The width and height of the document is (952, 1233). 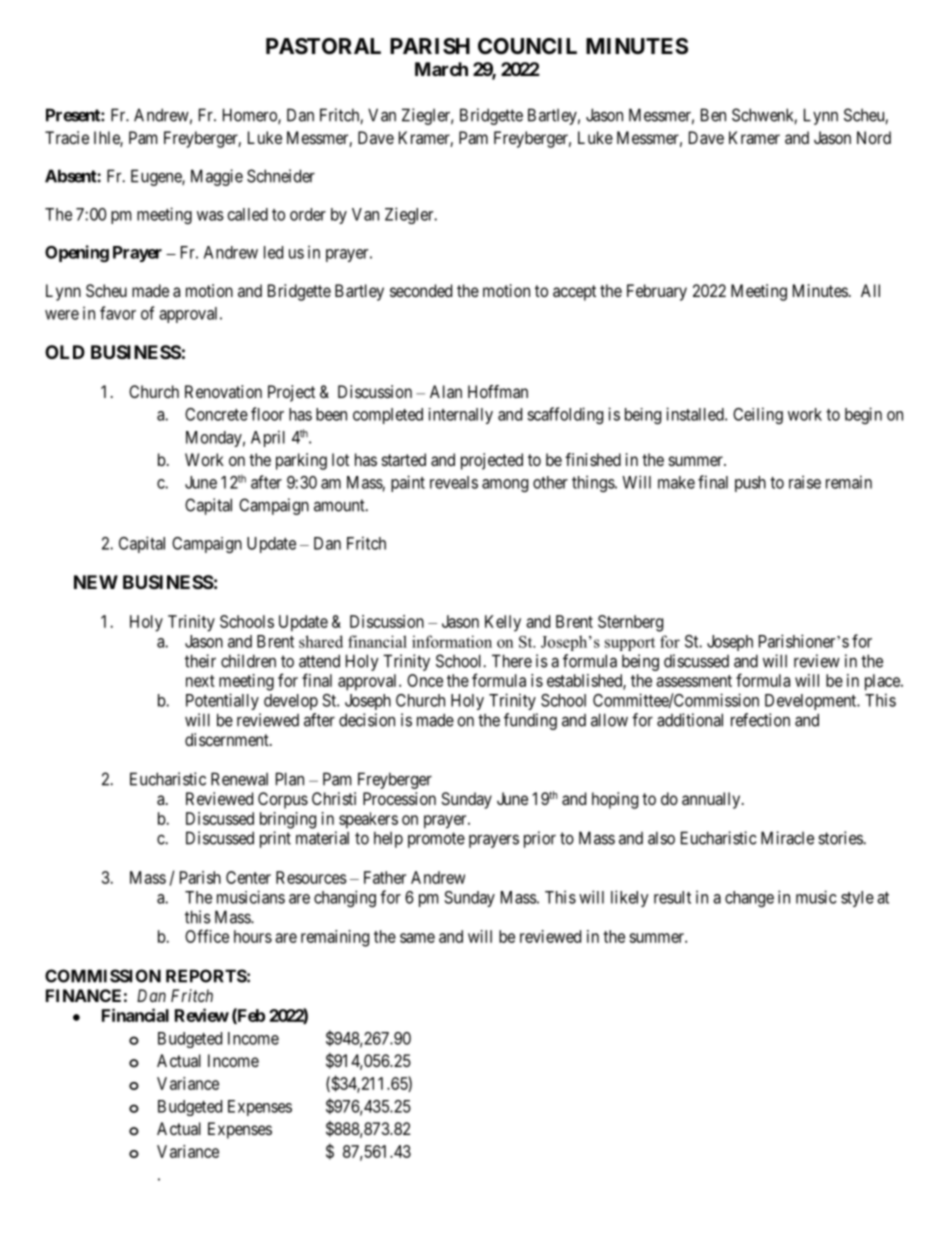 What do you see at coordinates (118, 313) in the document?
I see `favor` at bounding box center [118, 313].
